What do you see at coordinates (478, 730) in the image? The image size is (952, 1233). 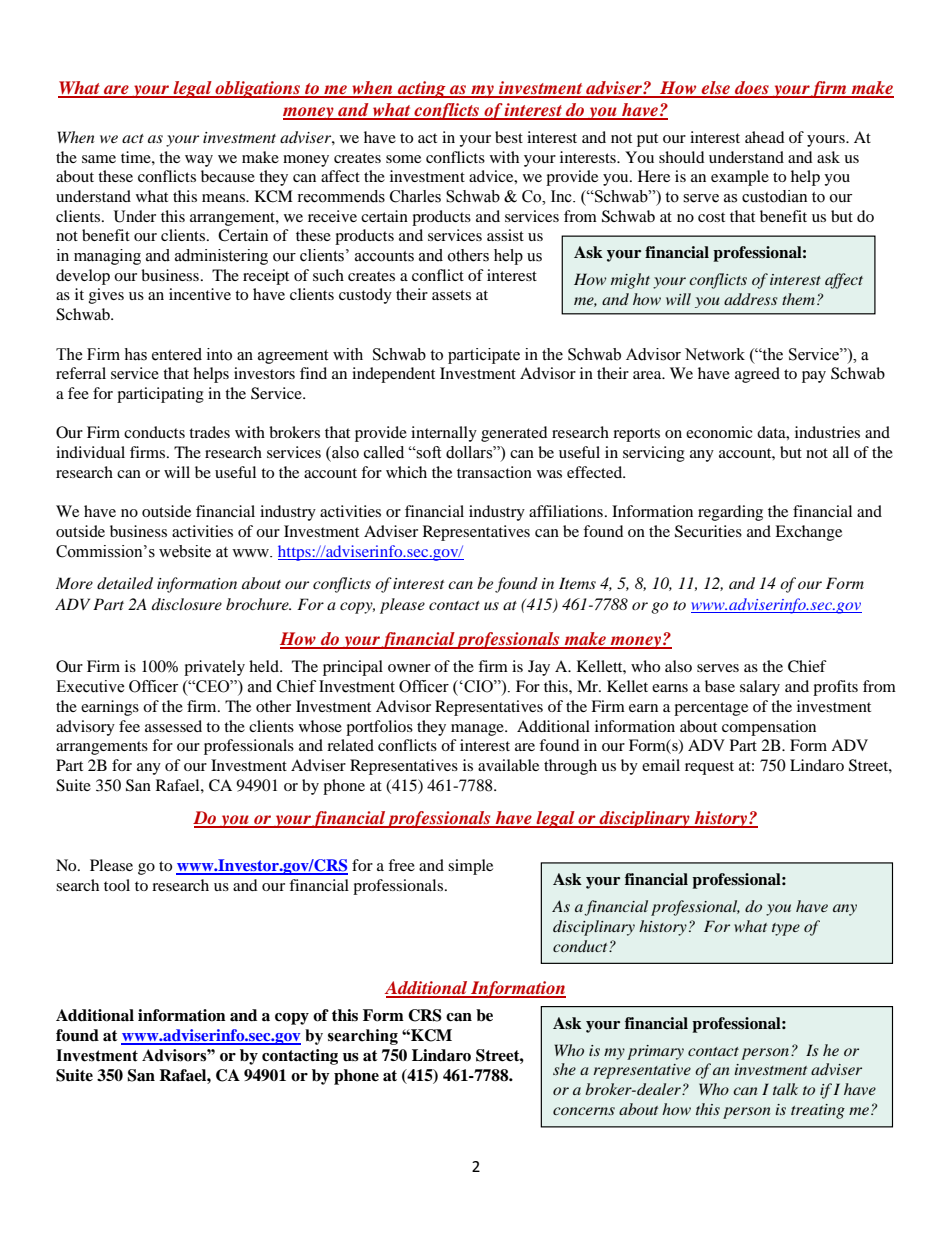 I see `manage` at bounding box center [478, 730].
